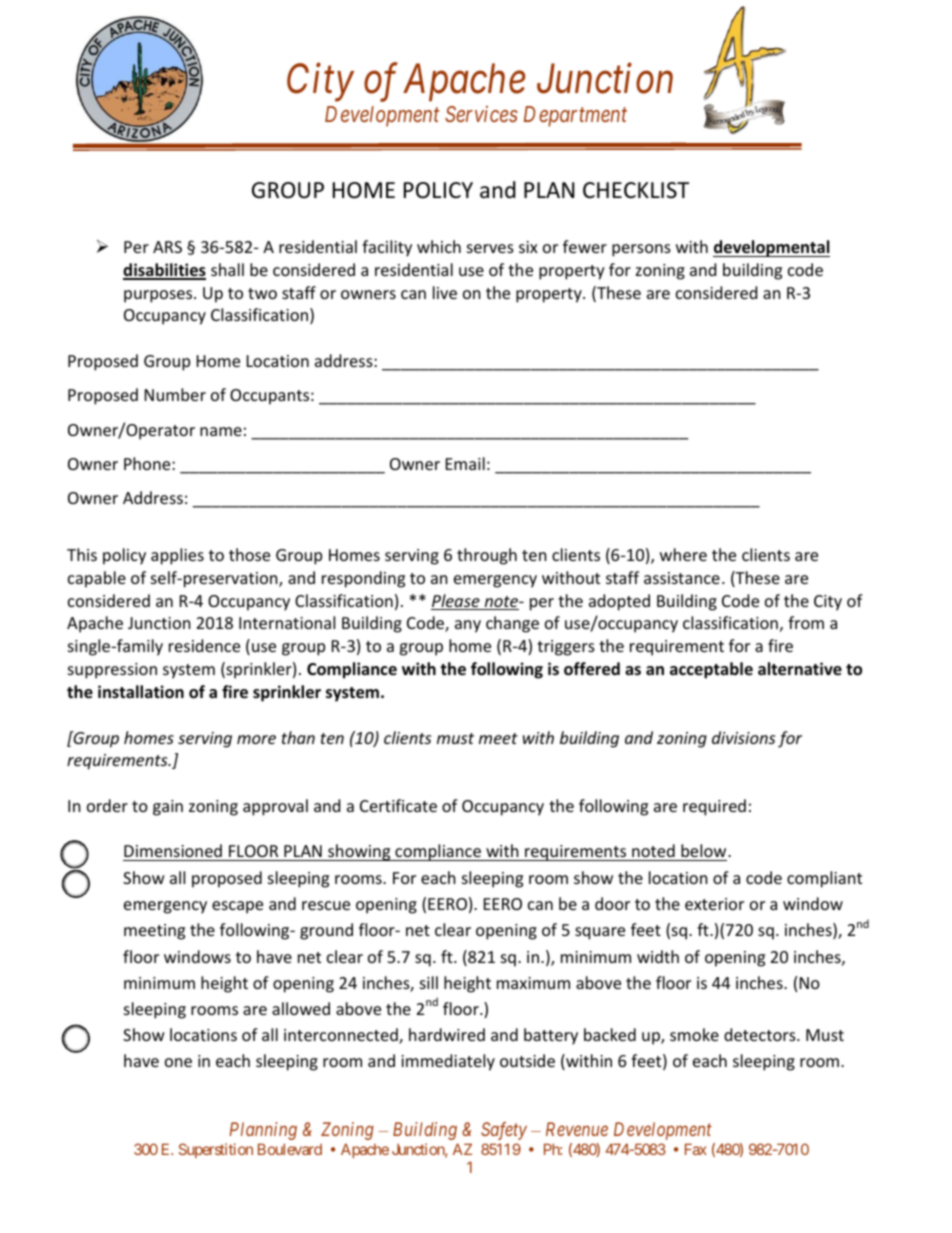 The height and width of the screenshot is (1233, 952). Describe the element at coordinates (465, 463) in the screenshot. I see `Email` at that location.
